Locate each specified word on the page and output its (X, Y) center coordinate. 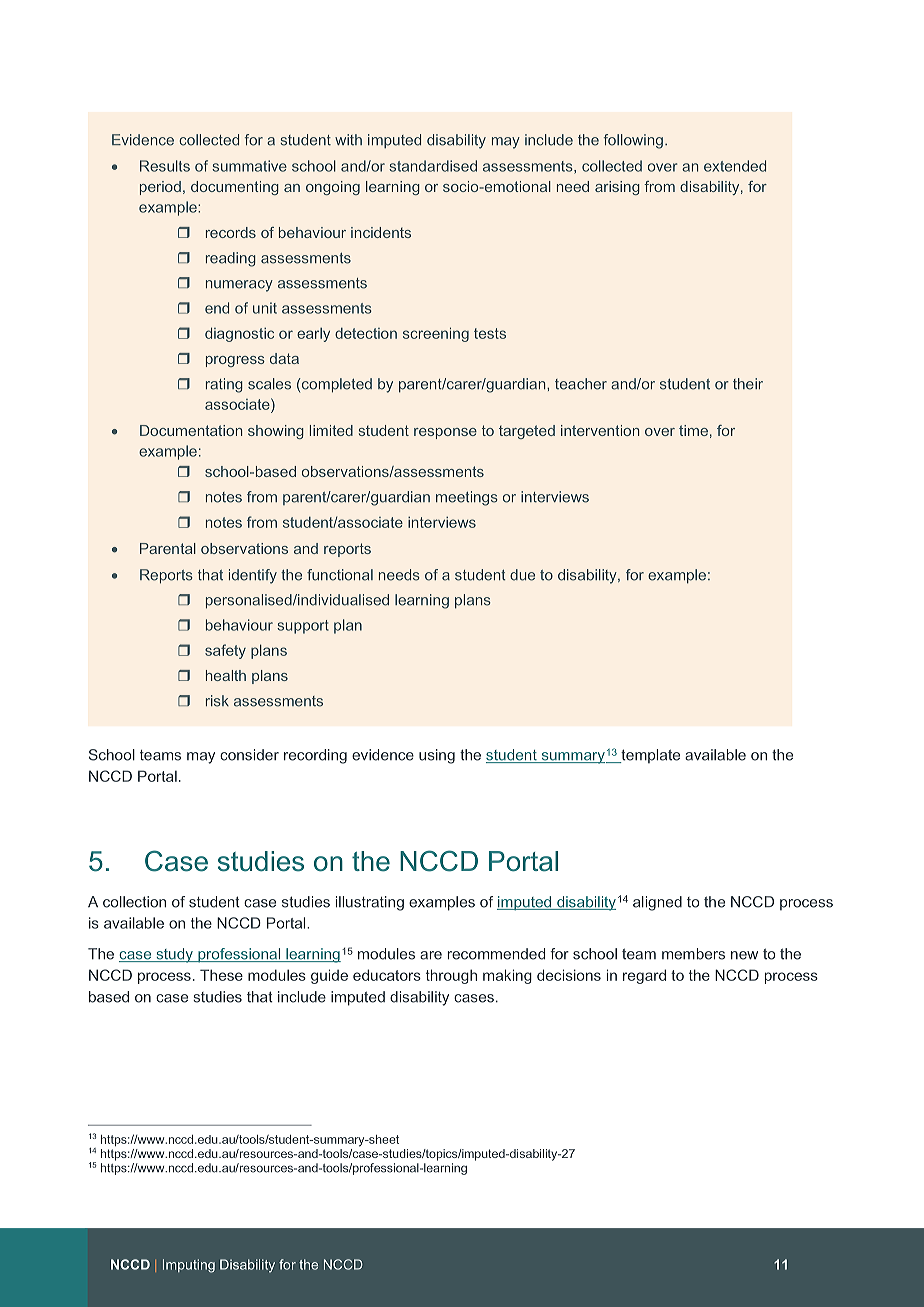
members (693, 954)
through (451, 976)
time (693, 430)
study (174, 955)
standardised (433, 166)
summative (249, 166)
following (633, 141)
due (522, 575)
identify (253, 576)
